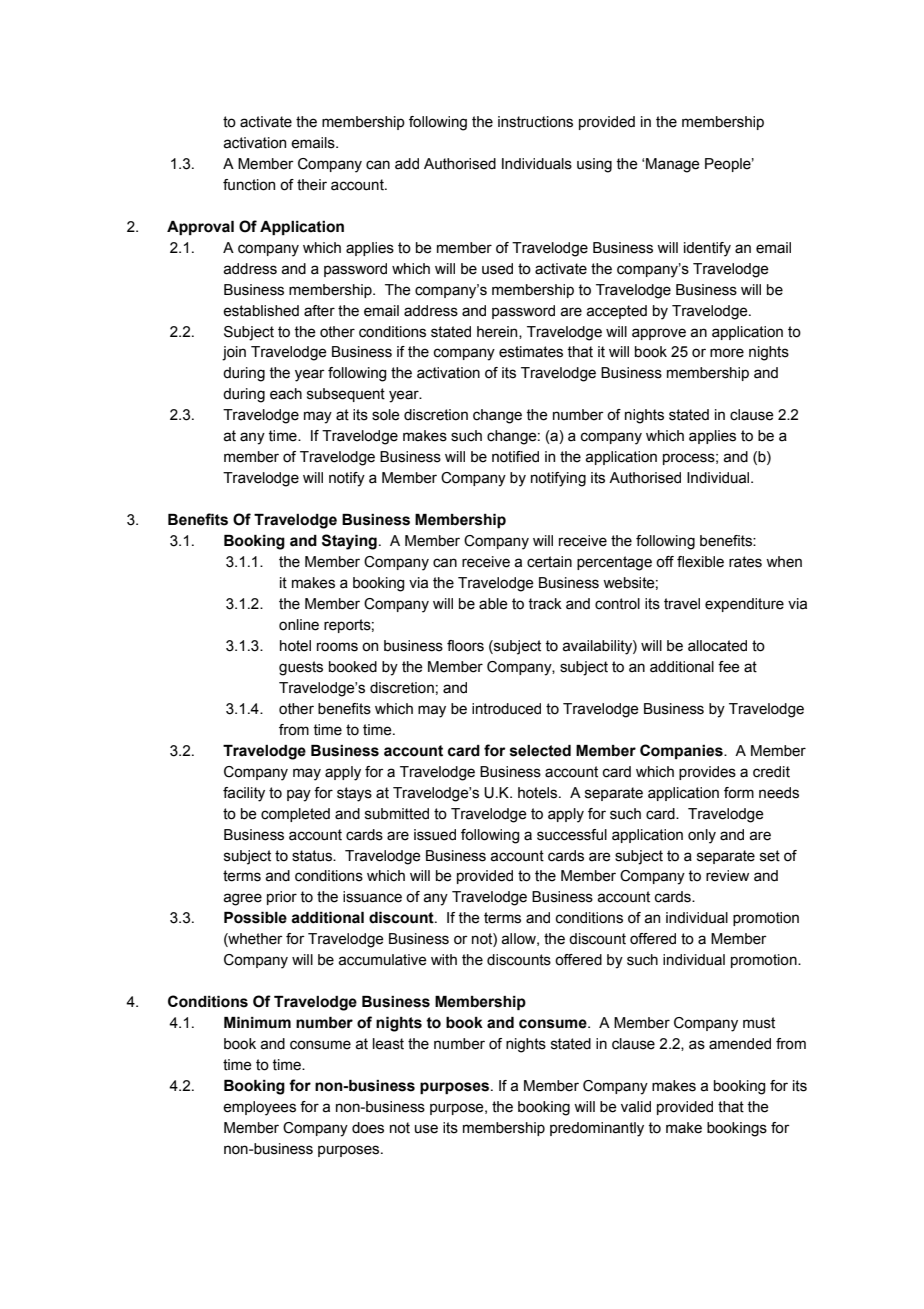 The height and width of the screenshot is (1309, 924). What do you see at coordinates (700, 562) in the screenshot?
I see `flexible` at bounding box center [700, 562].
